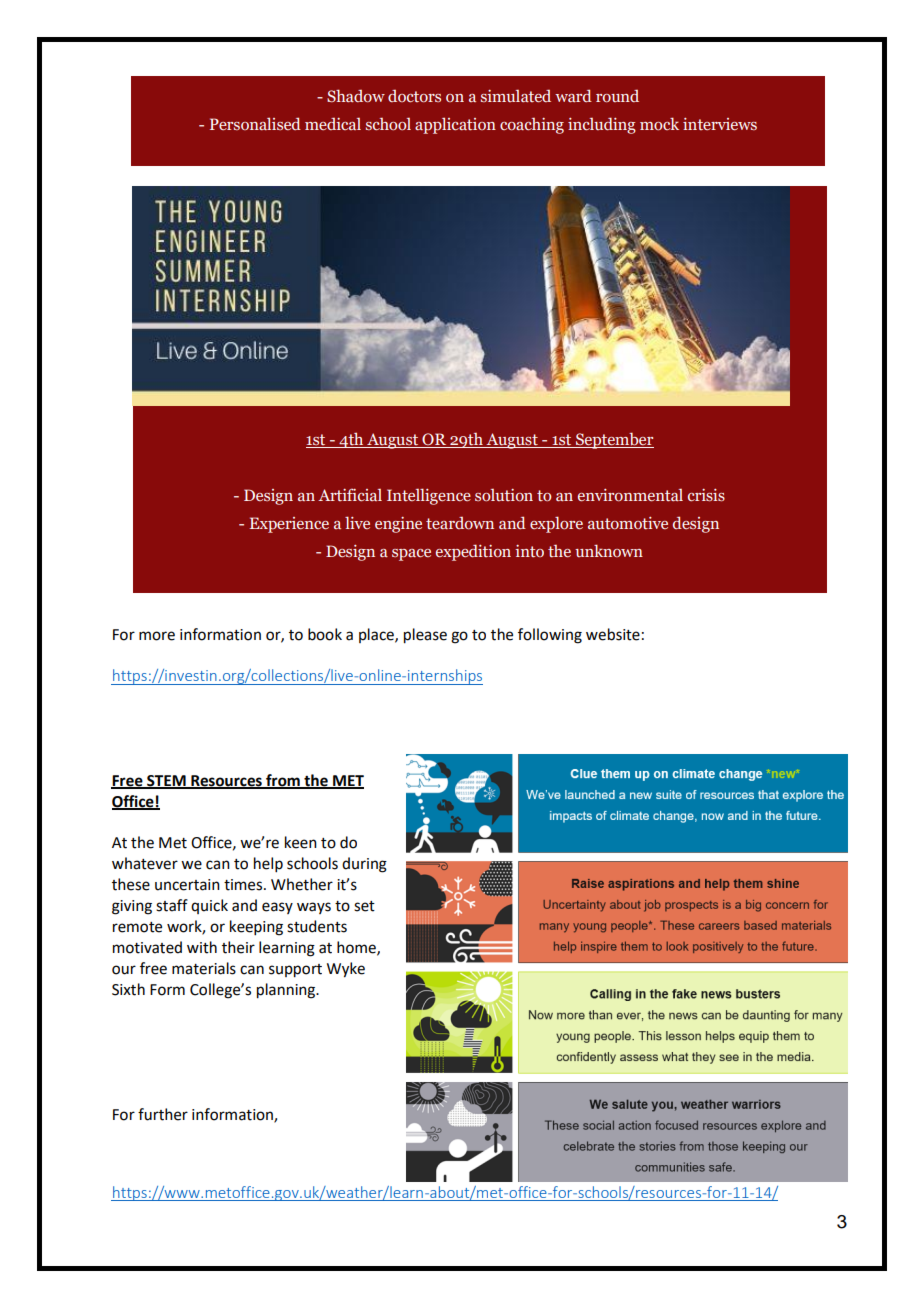 The height and width of the screenshot is (1308, 924). What do you see at coordinates (659, 124) in the screenshot?
I see `mock` at bounding box center [659, 124].
